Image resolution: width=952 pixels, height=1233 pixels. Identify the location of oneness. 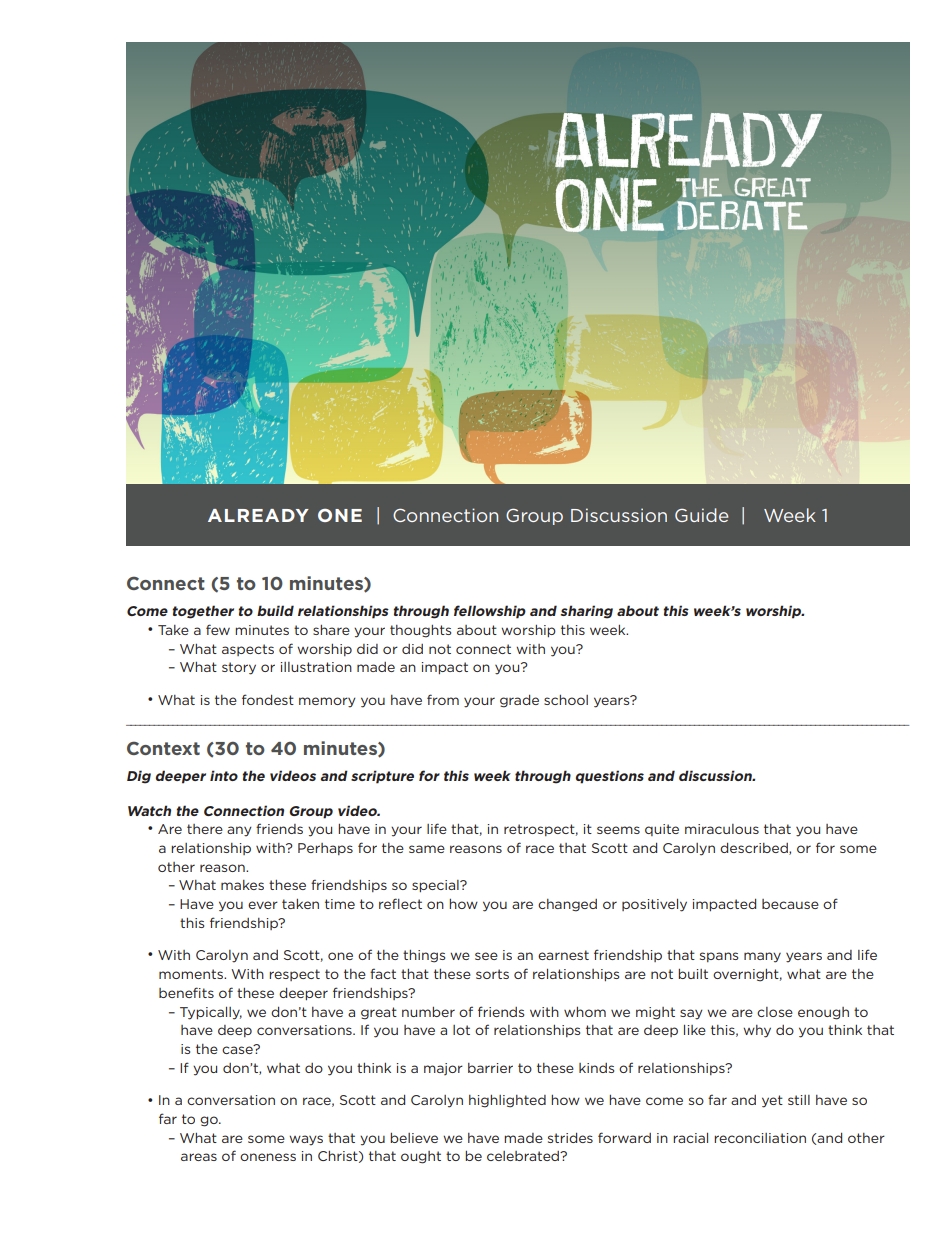
(268, 1157).
